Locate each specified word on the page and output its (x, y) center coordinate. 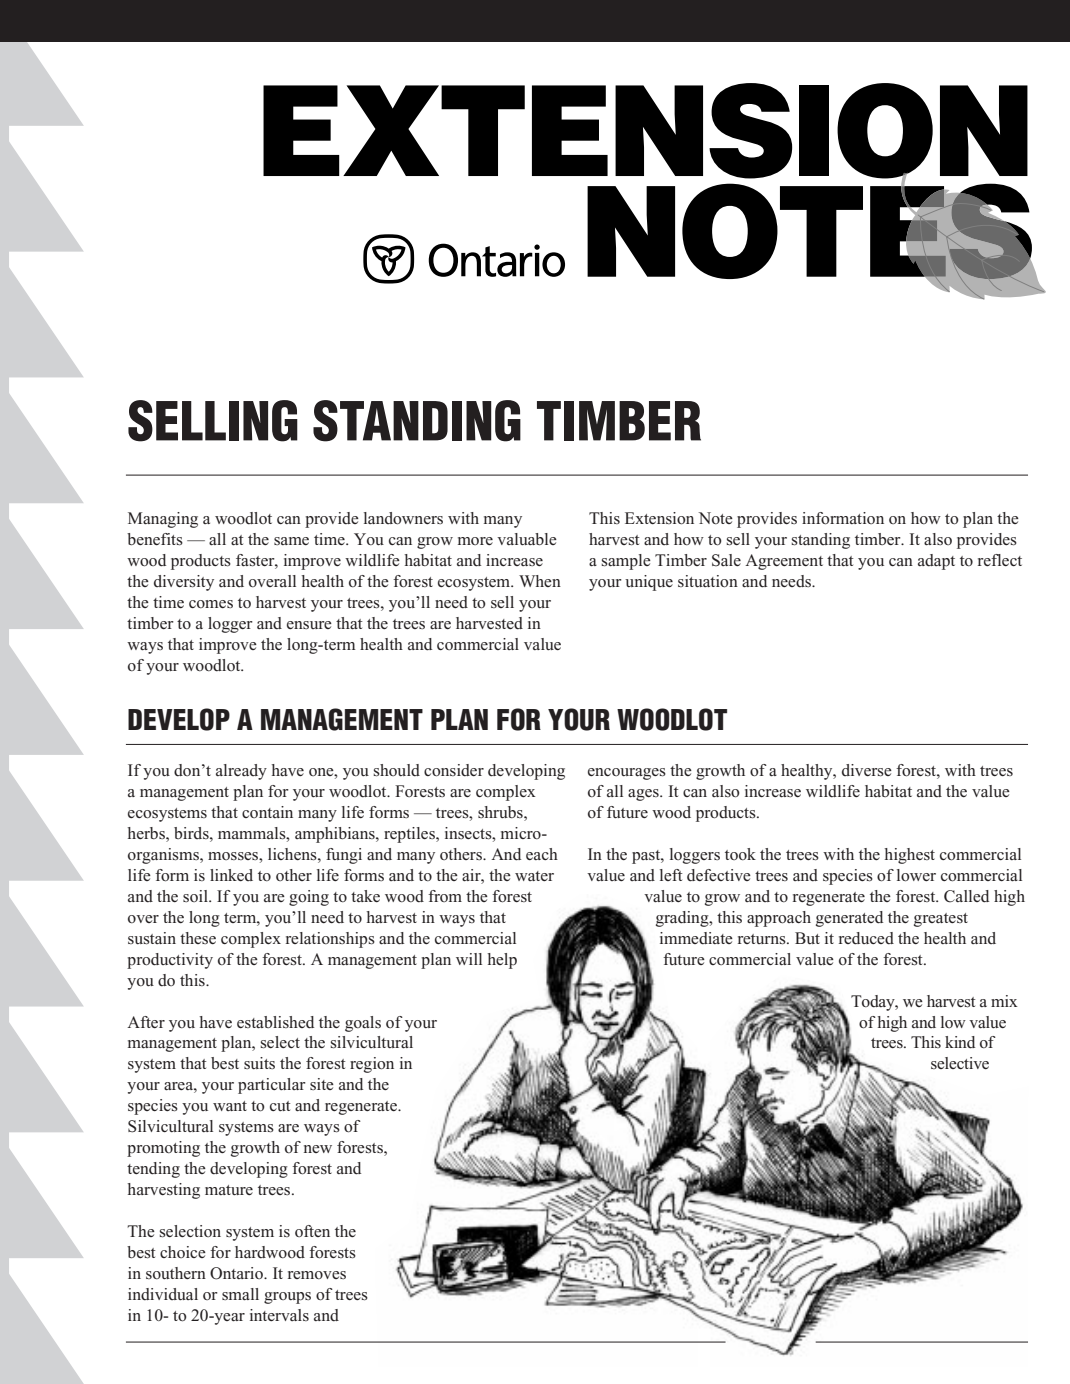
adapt (936, 562)
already (241, 772)
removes (317, 1275)
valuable (527, 539)
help (502, 961)
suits (259, 1063)
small (240, 1294)
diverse (867, 770)
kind (960, 1042)
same (291, 541)
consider (454, 770)
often (312, 1231)
